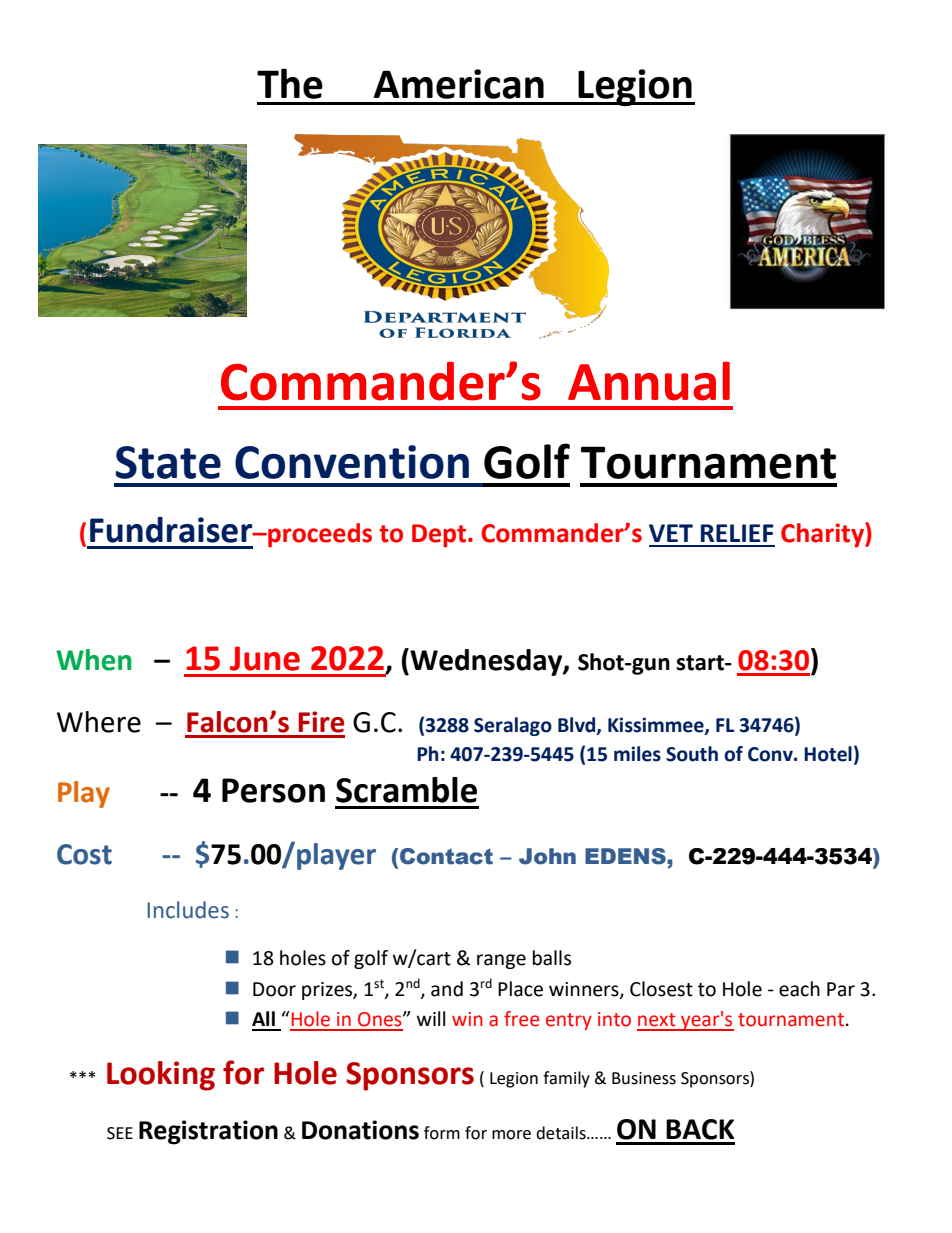 The image size is (952, 1233). Describe the element at coordinates (649, 381) in the document. I see `Annual` at that location.
